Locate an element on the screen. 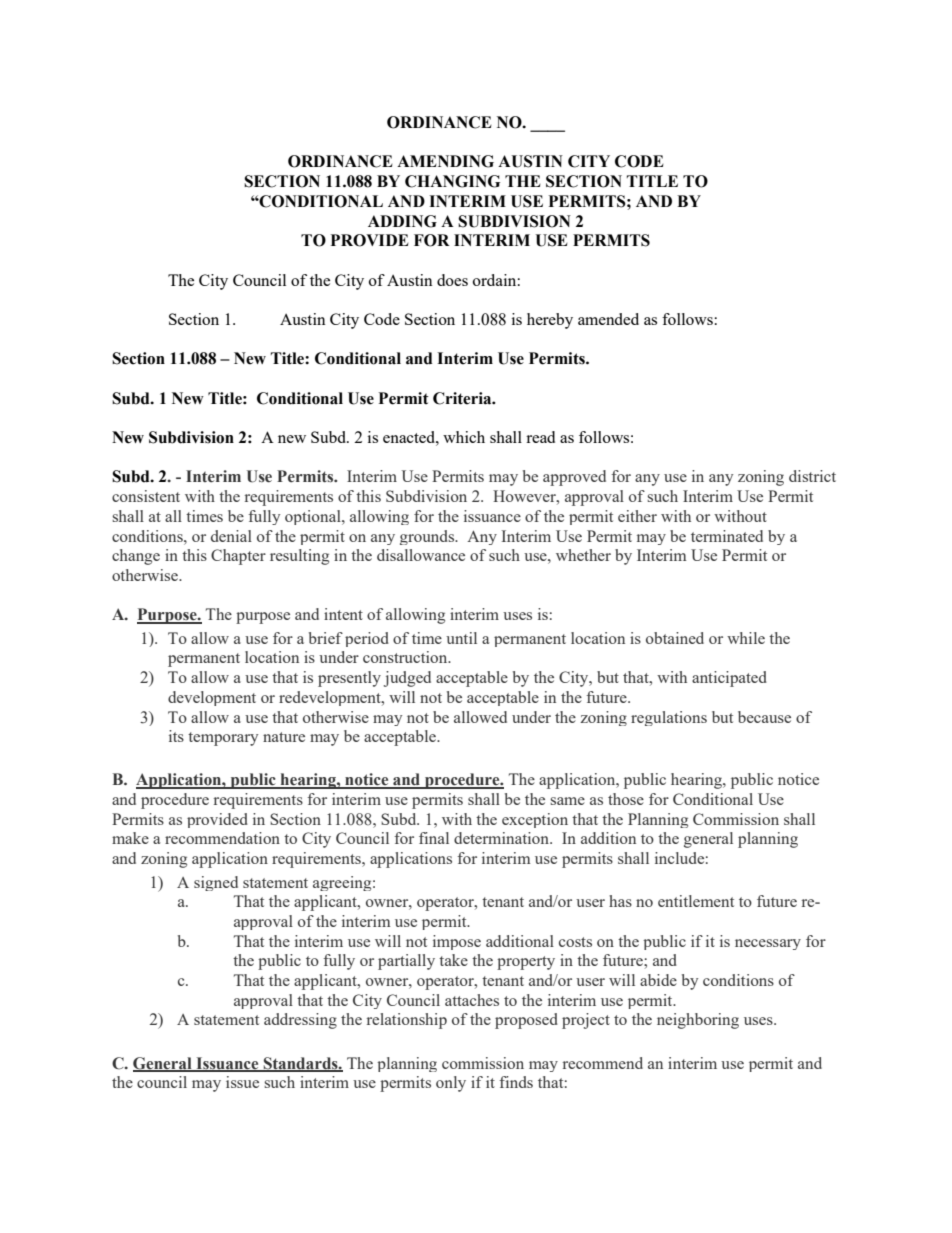 This screenshot has width=952, height=1233. issue is located at coordinates (242, 1082).
